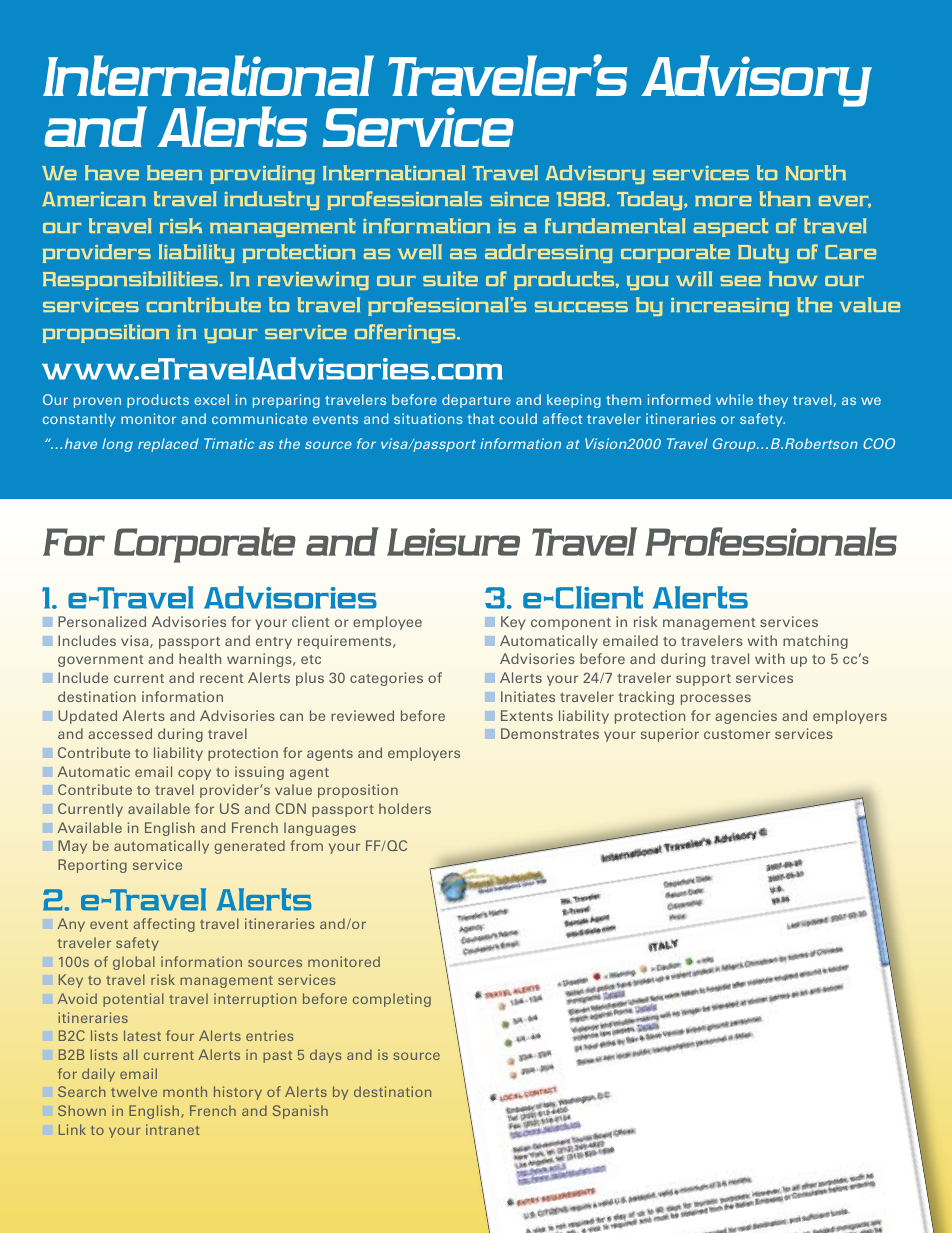  I want to click on days, so click(326, 1056).
